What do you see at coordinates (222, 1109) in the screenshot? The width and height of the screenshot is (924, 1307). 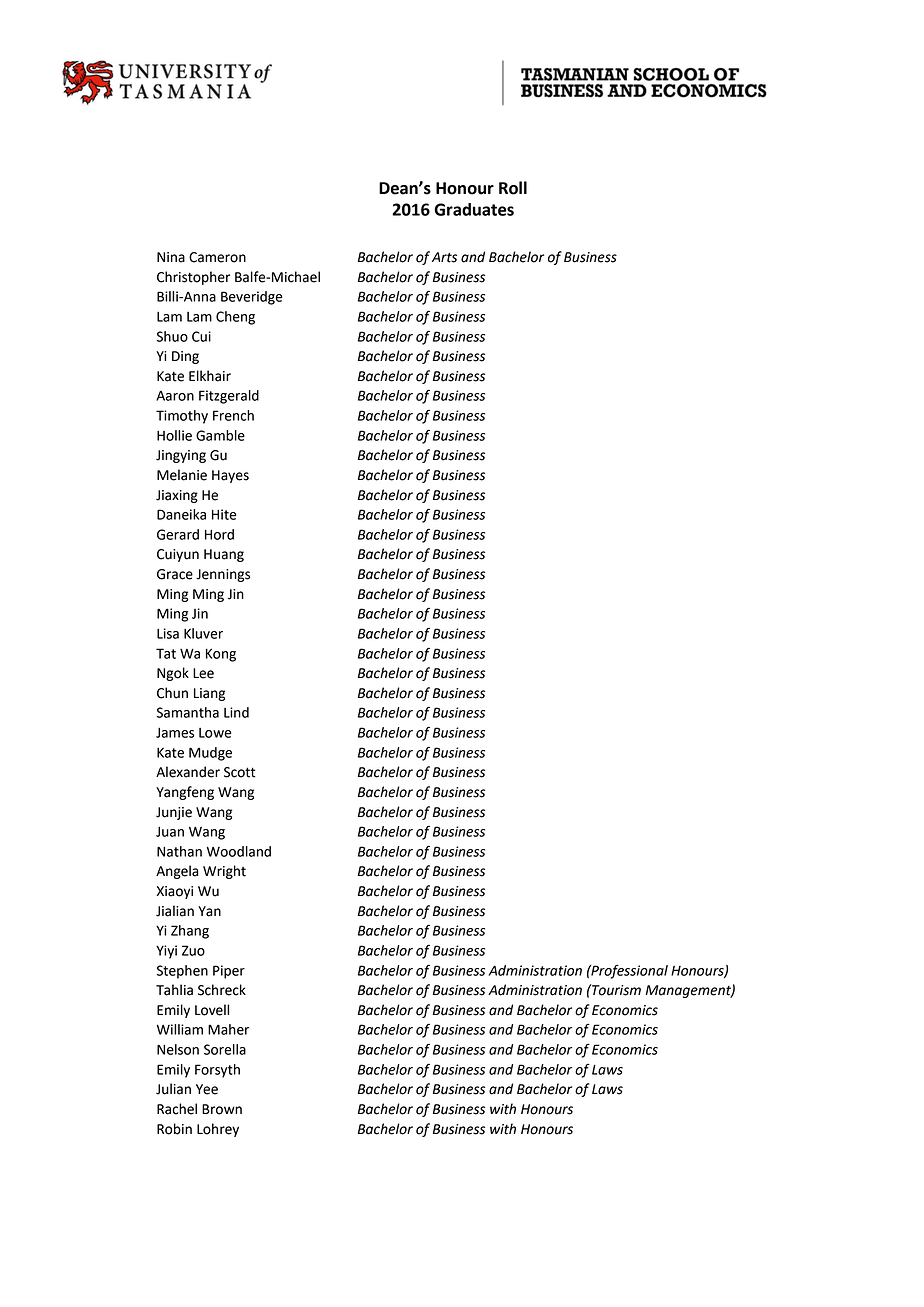 I see `Brown` at bounding box center [222, 1109].
